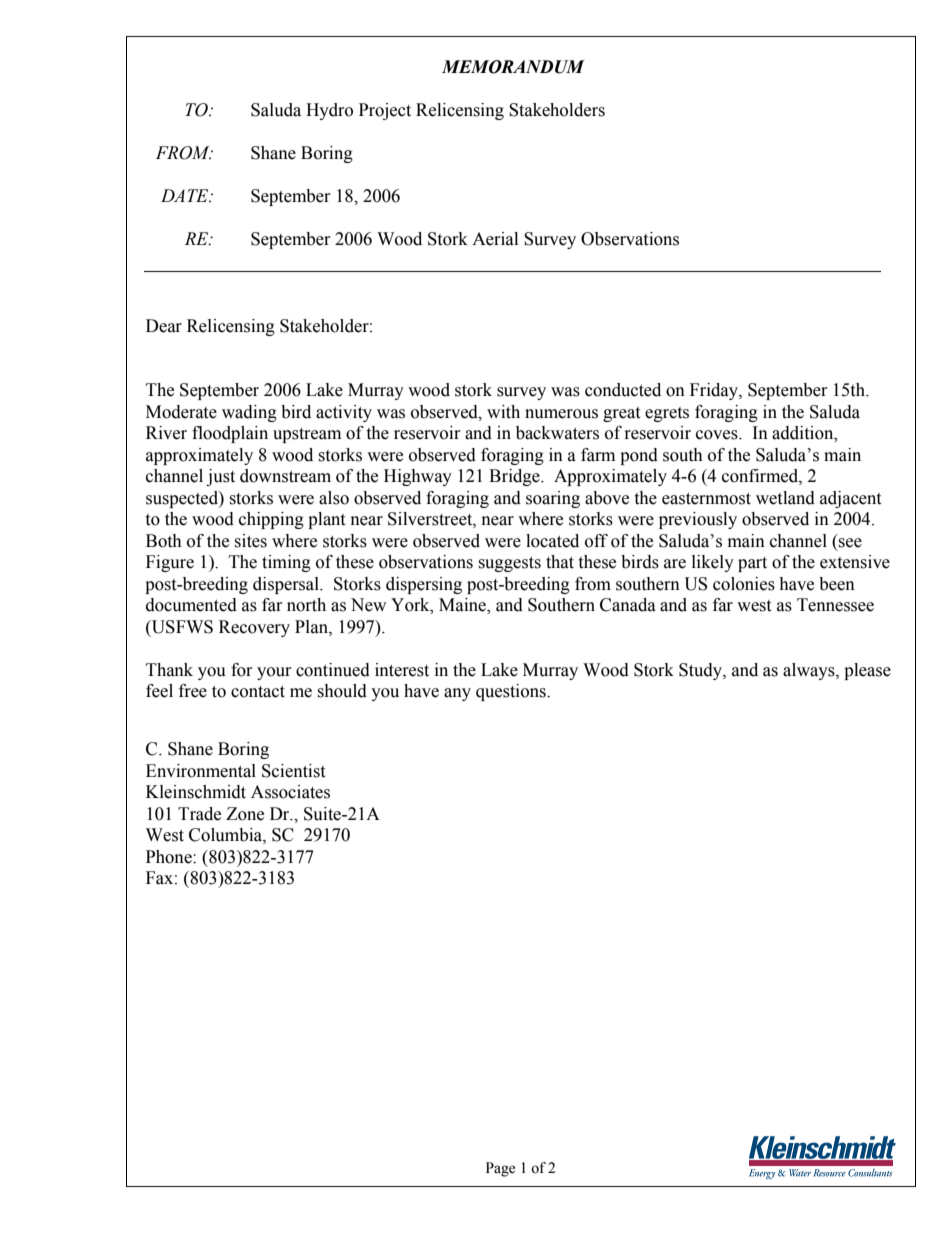 This screenshot has width=952, height=1233. What do you see at coordinates (513, 67) in the screenshot?
I see `MEMORANDUM` at bounding box center [513, 67].
